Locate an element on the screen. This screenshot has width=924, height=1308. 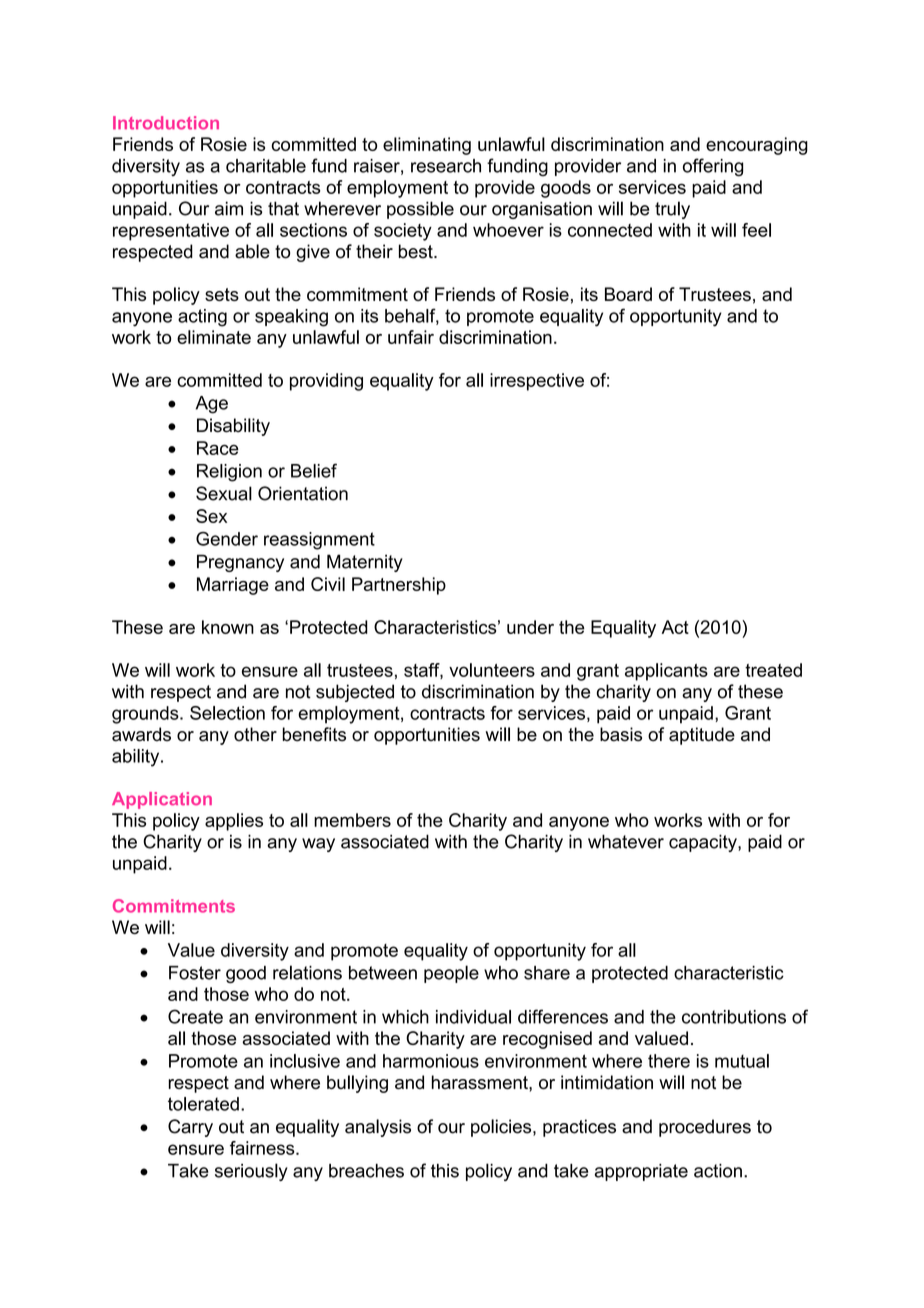
applicants is located at coordinates (666, 672).
